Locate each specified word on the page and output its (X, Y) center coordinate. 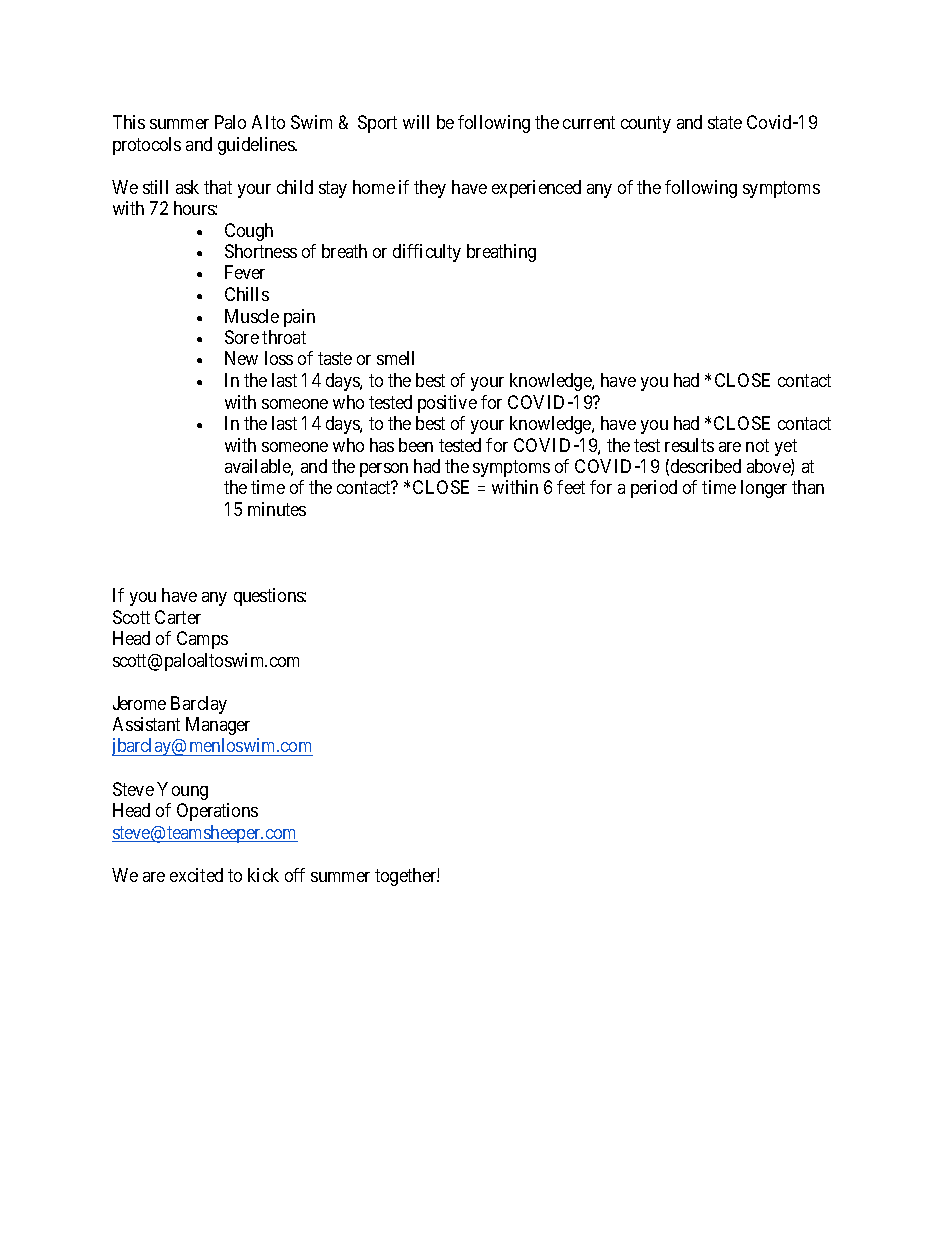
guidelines (257, 146)
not (757, 445)
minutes (277, 509)
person (384, 470)
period (654, 489)
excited (196, 875)
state (725, 122)
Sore (242, 337)
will (416, 122)
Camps (202, 640)
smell (395, 358)
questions (269, 597)
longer (764, 489)
